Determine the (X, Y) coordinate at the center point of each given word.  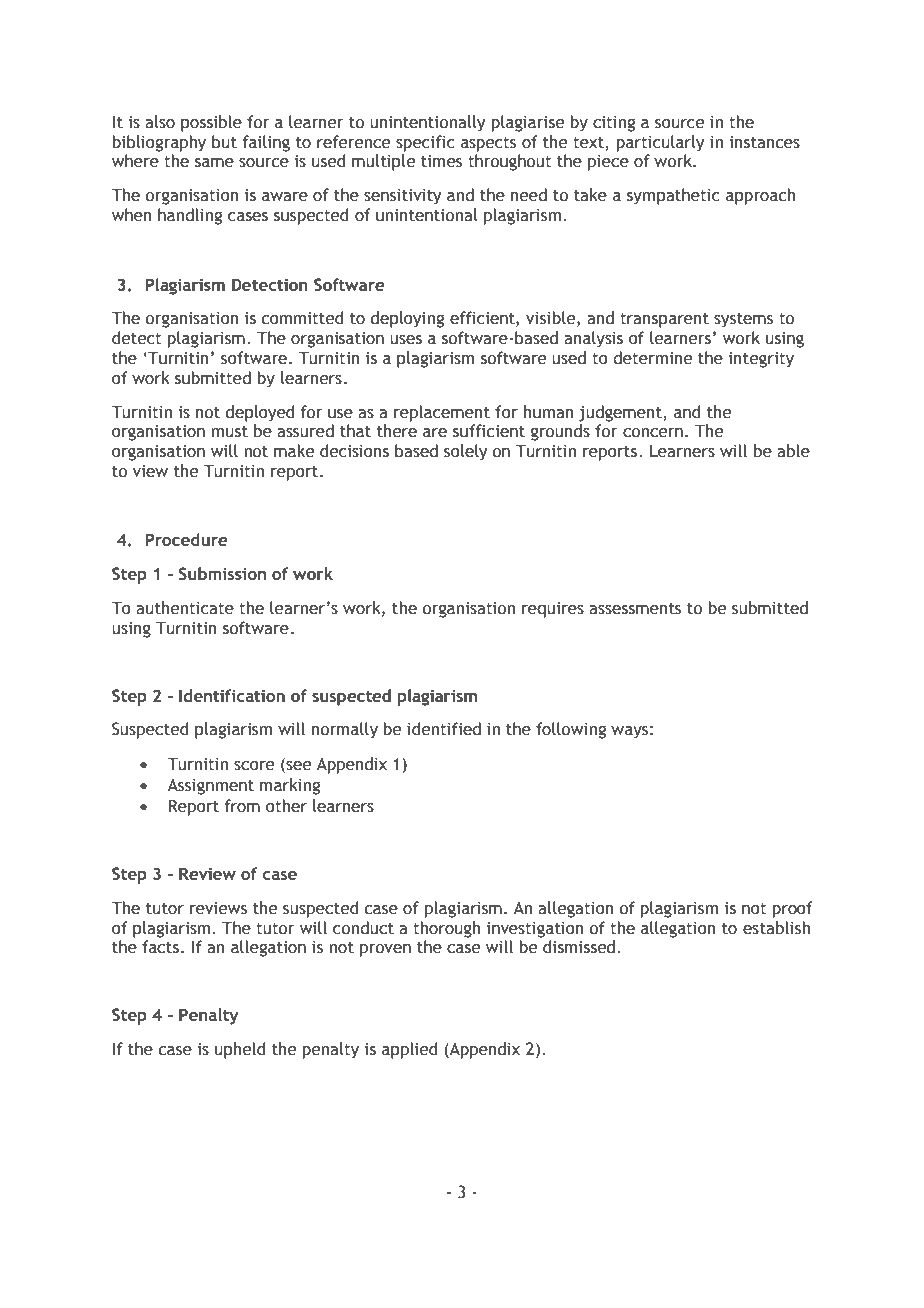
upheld (240, 1050)
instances (764, 142)
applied (409, 1050)
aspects (488, 144)
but (224, 142)
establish (776, 928)
